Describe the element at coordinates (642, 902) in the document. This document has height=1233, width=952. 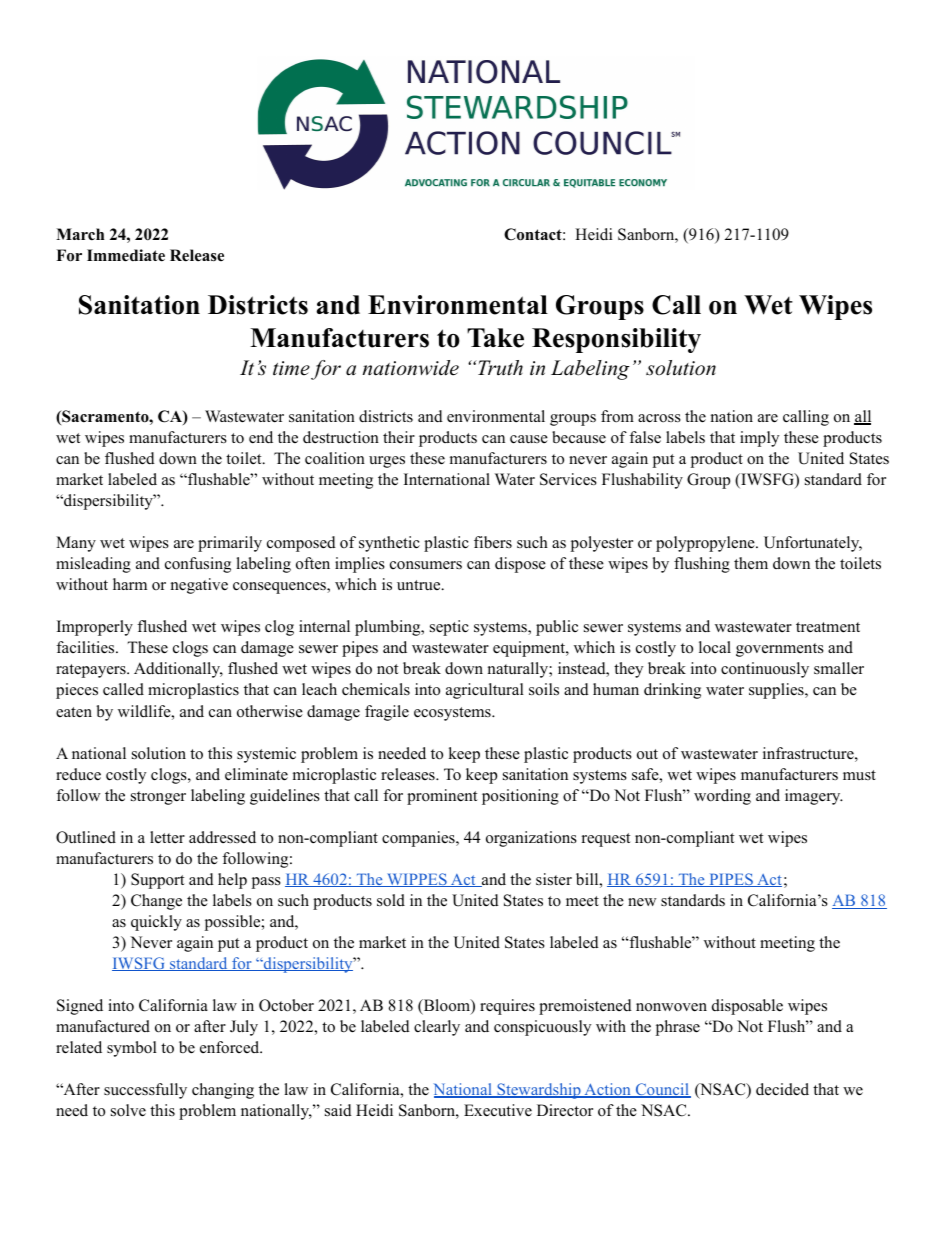
I see `new` at that location.
